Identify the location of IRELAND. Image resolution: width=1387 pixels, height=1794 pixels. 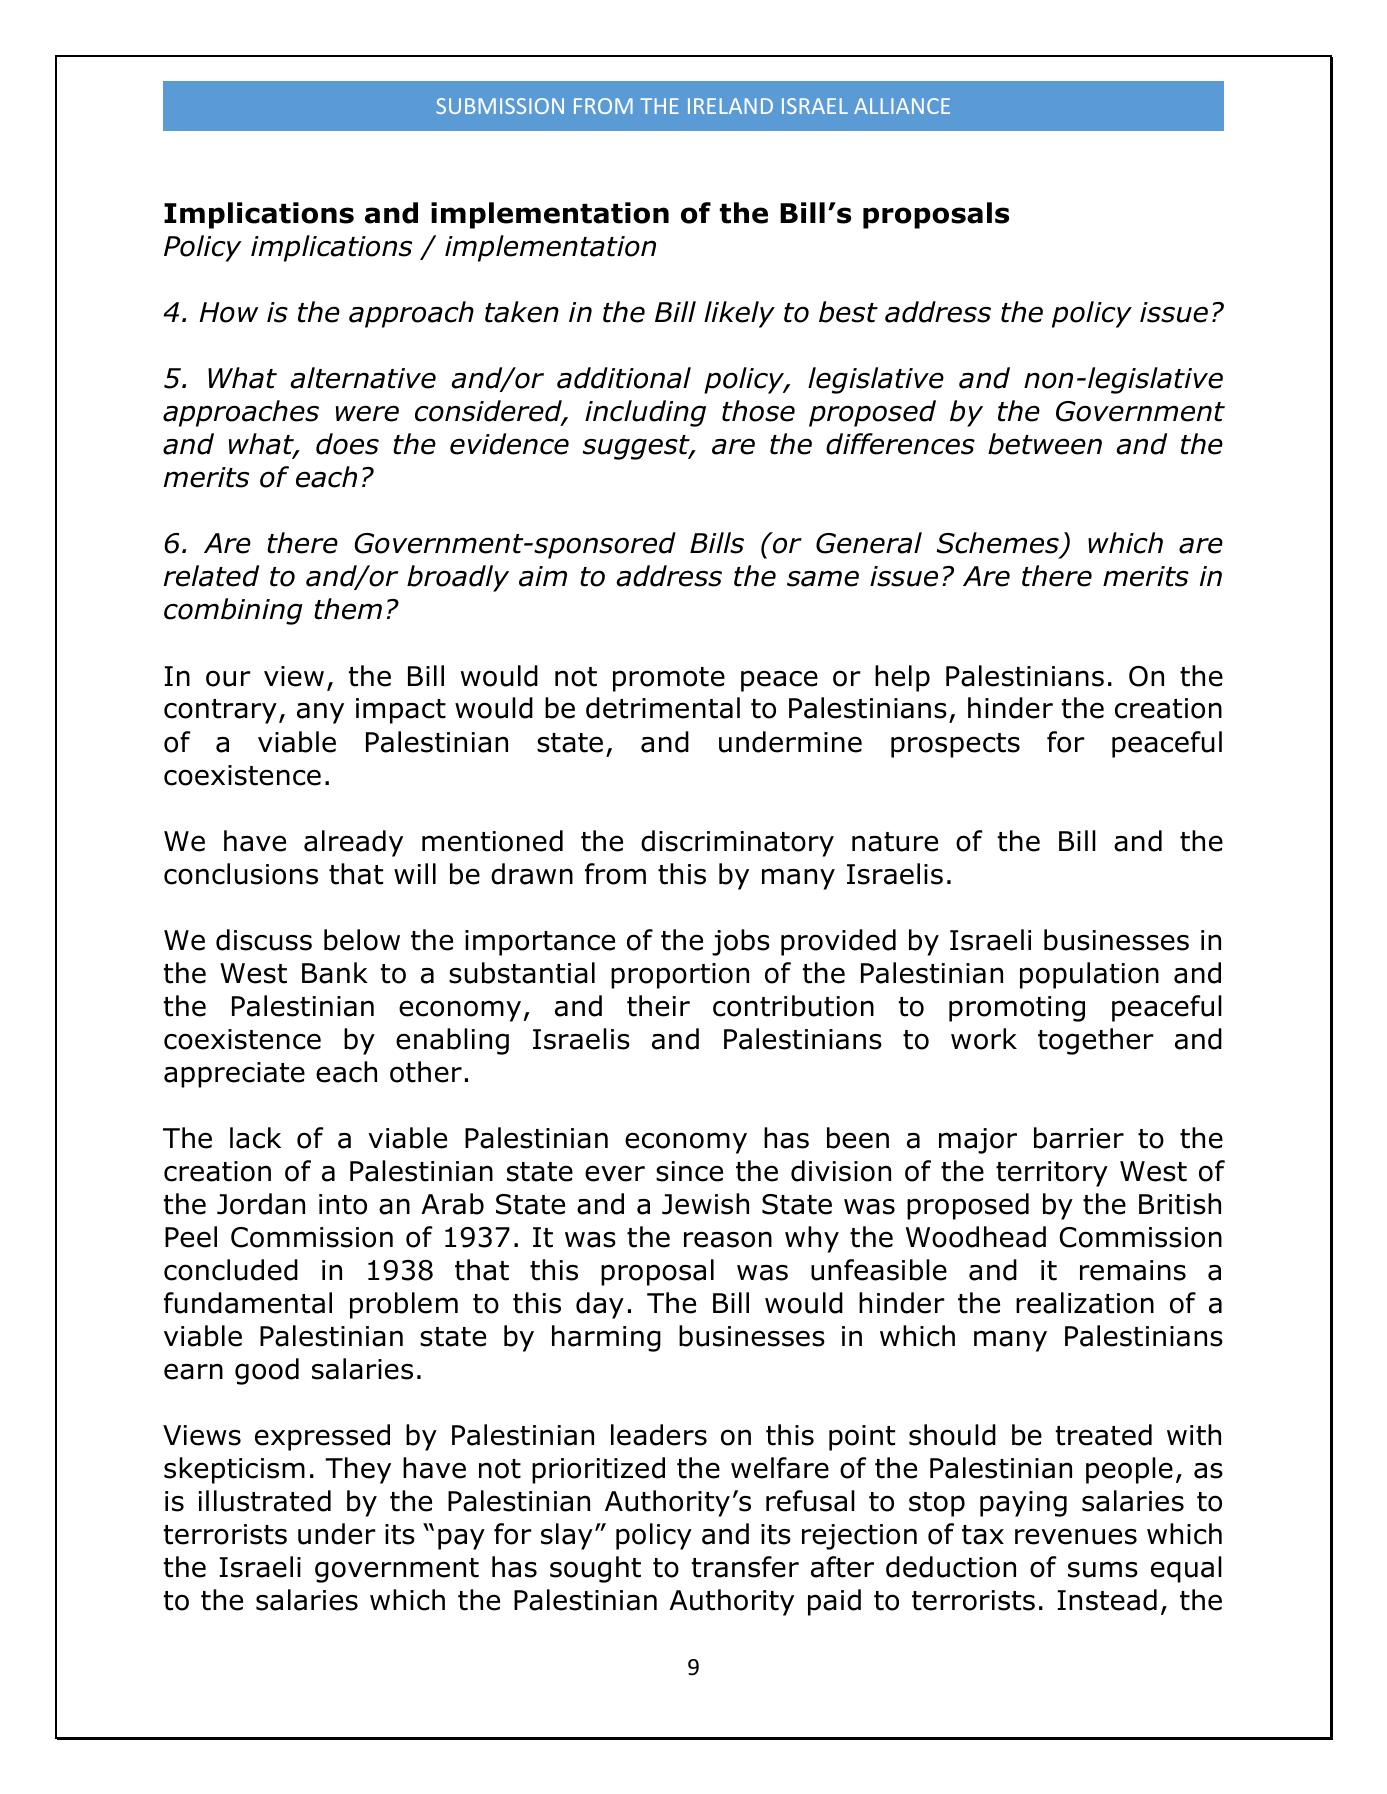
(730, 106).
